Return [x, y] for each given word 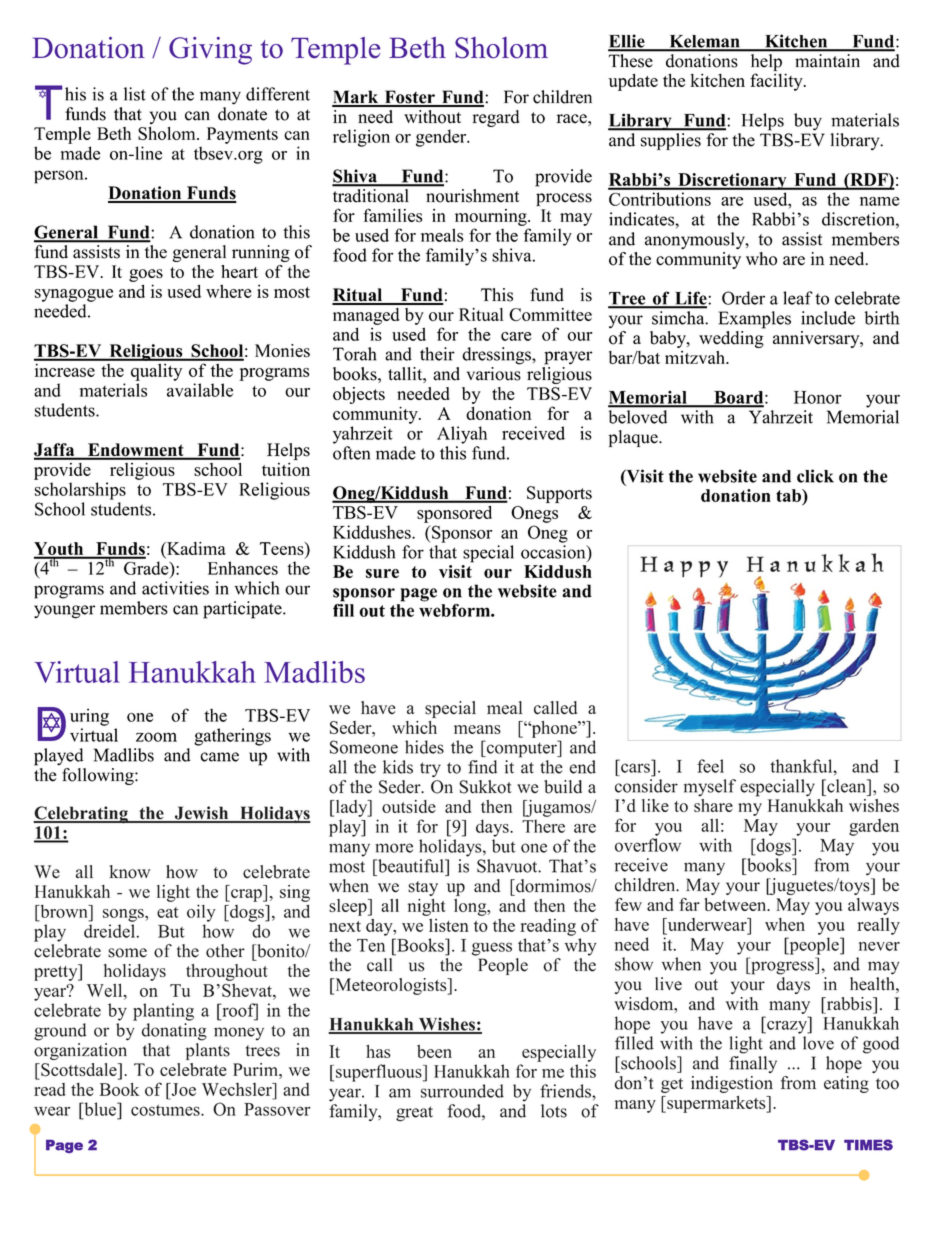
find [482, 767]
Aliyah [462, 435]
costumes [166, 1110]
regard [496, 118]
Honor [818, 397]
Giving [210, 51]
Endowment [136, 451]
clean [846, 786]
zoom [156, 737]
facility [777, 82]
